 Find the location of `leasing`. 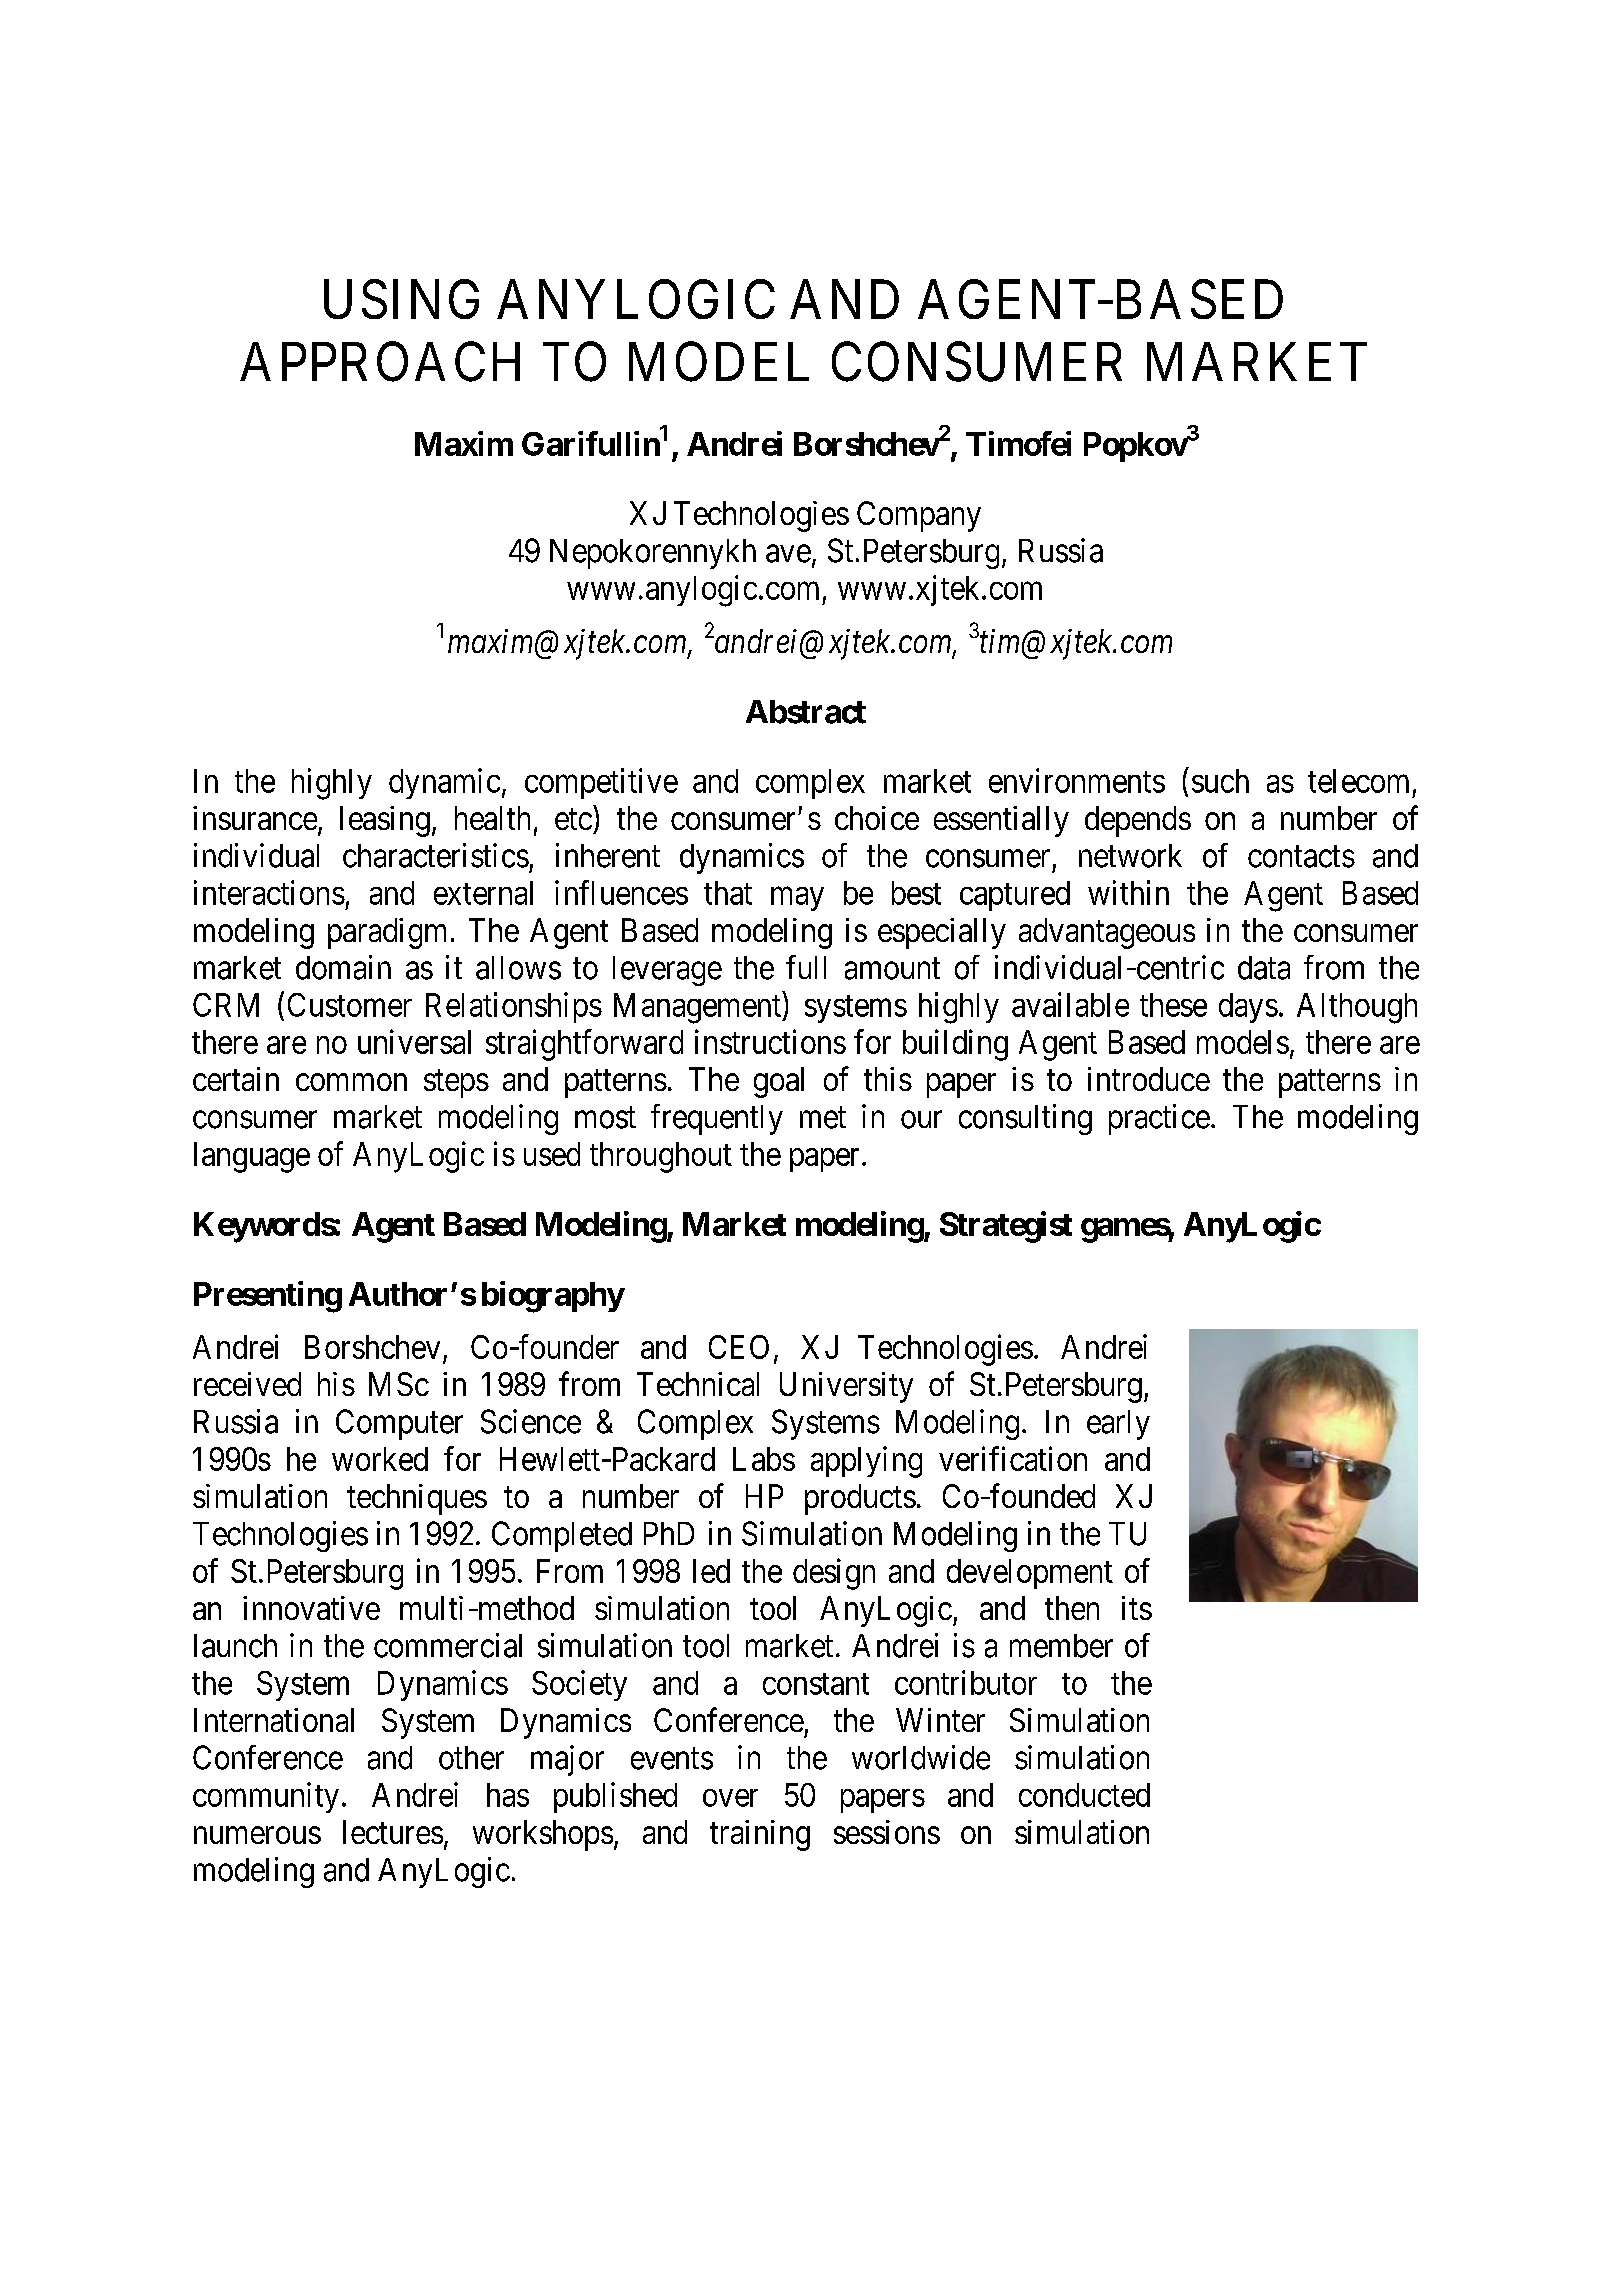

leasing is located at coordinates (385, 821).
